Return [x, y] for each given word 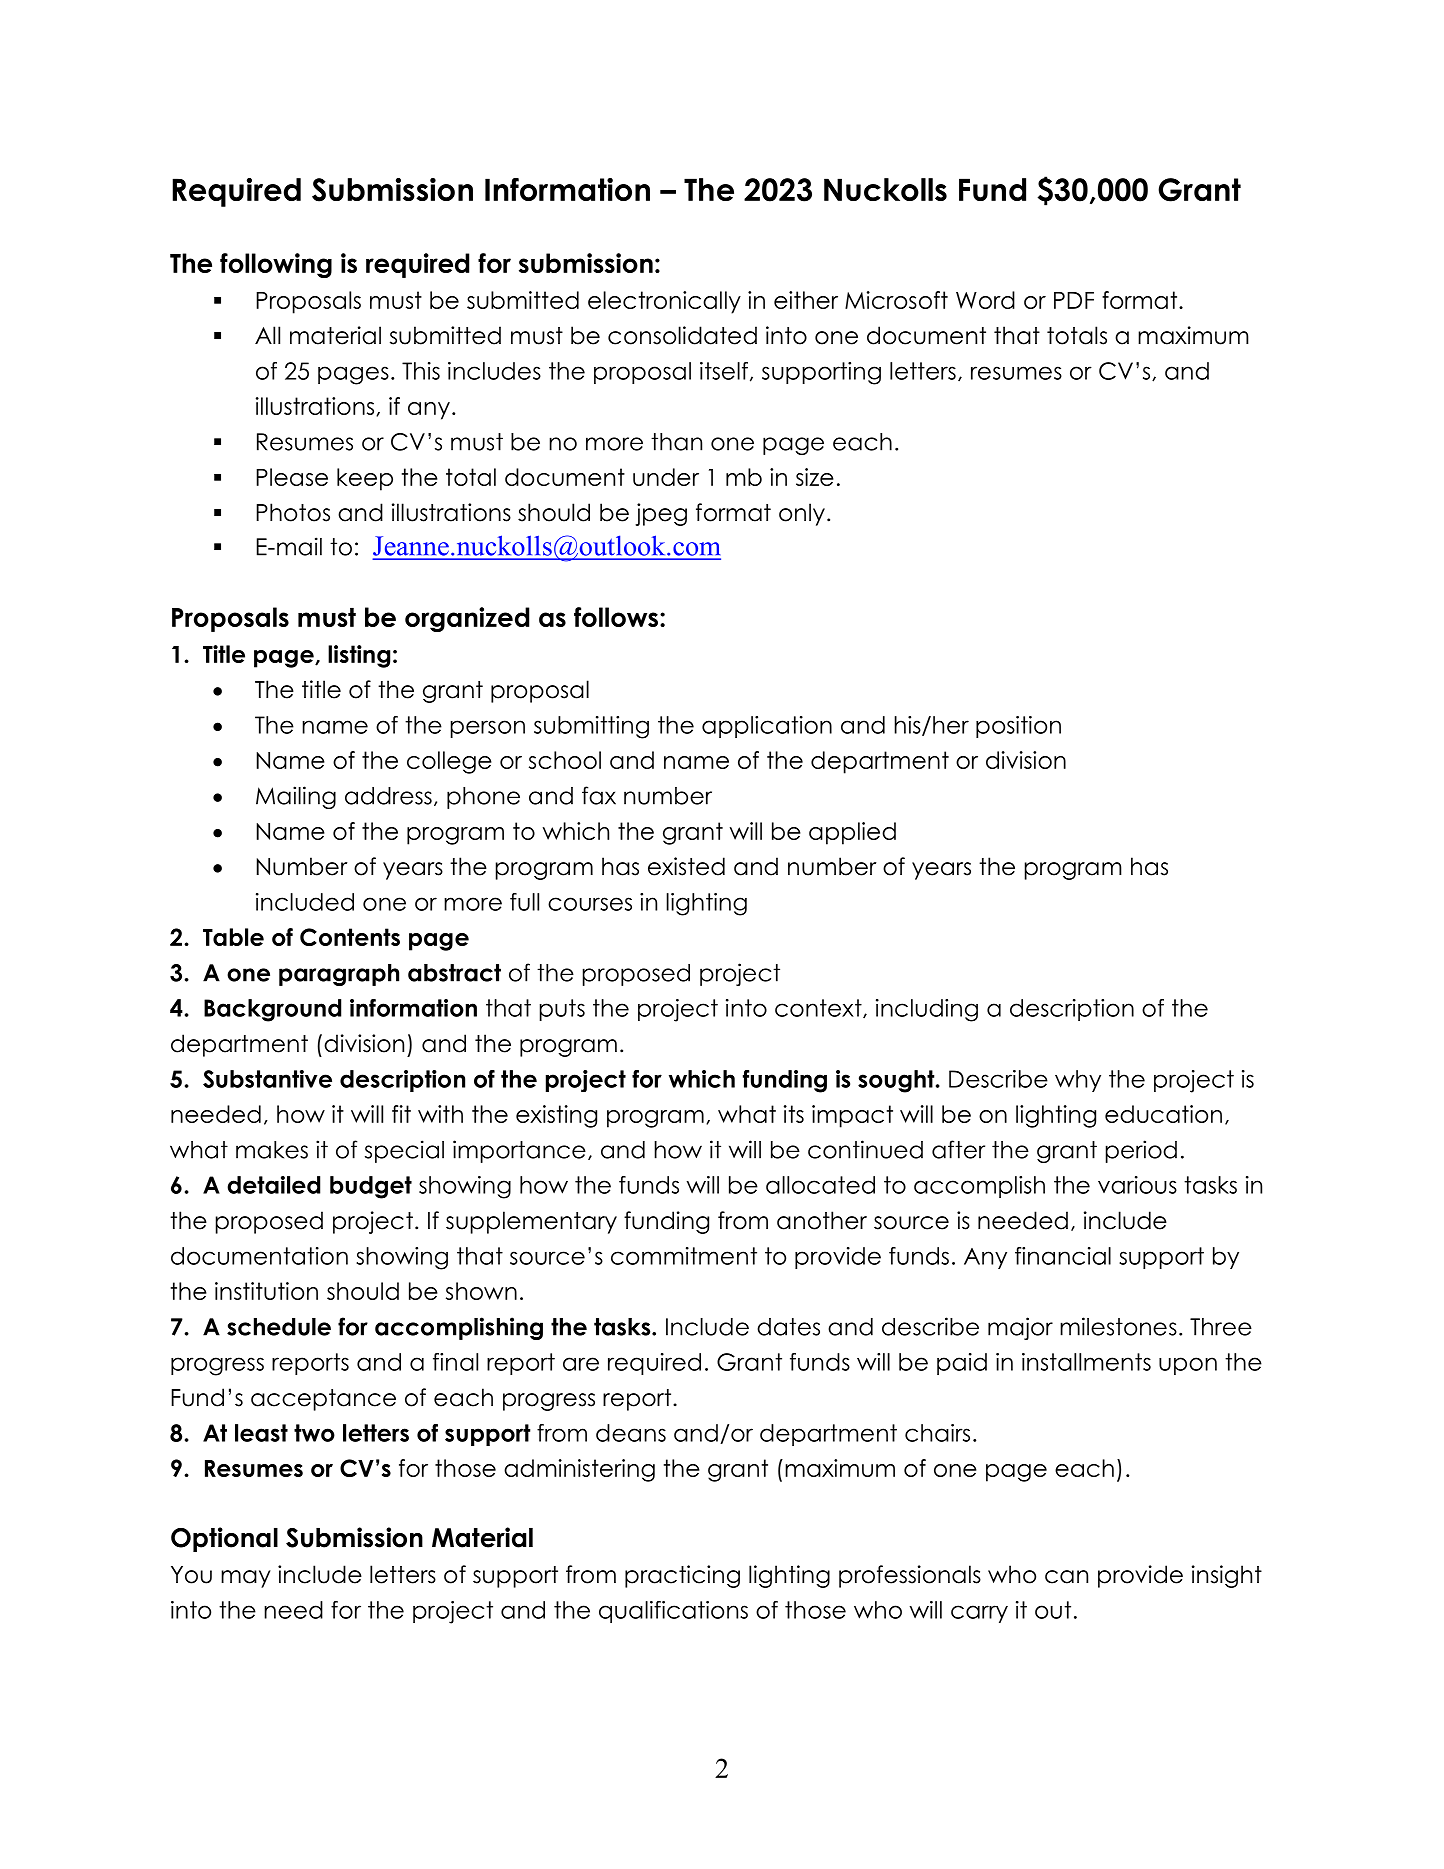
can [1066, 1577]
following [276, 265]
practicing [682, 1576]
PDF [1074, 300]
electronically [664, 302]
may [246, 1579]
